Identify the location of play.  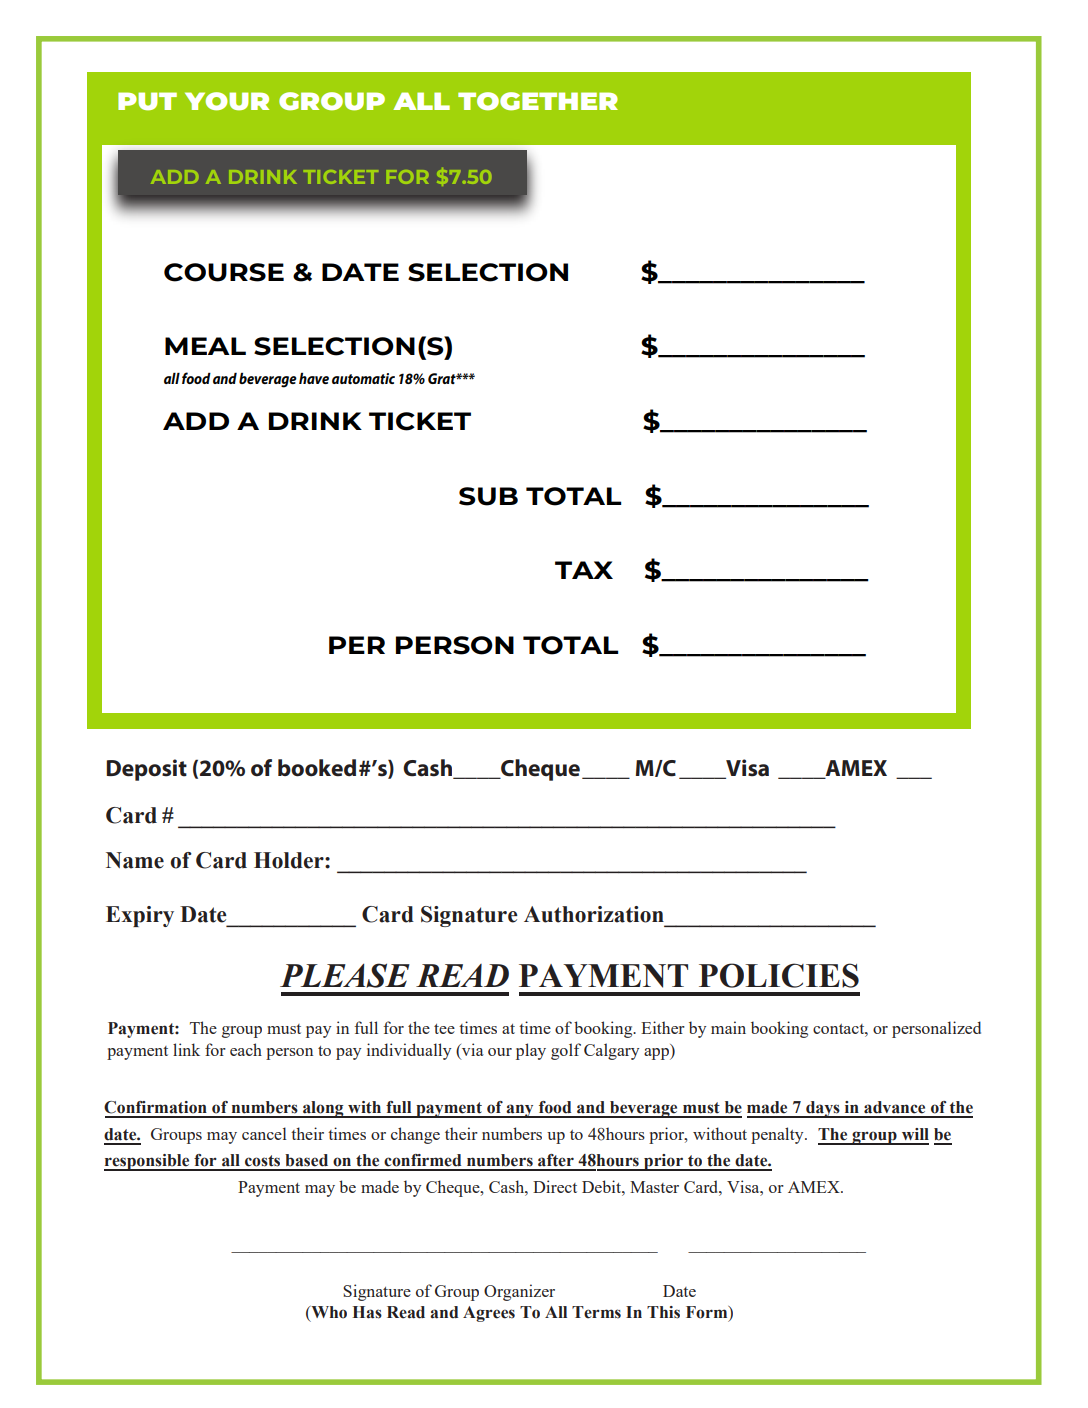
(531, 1051).
